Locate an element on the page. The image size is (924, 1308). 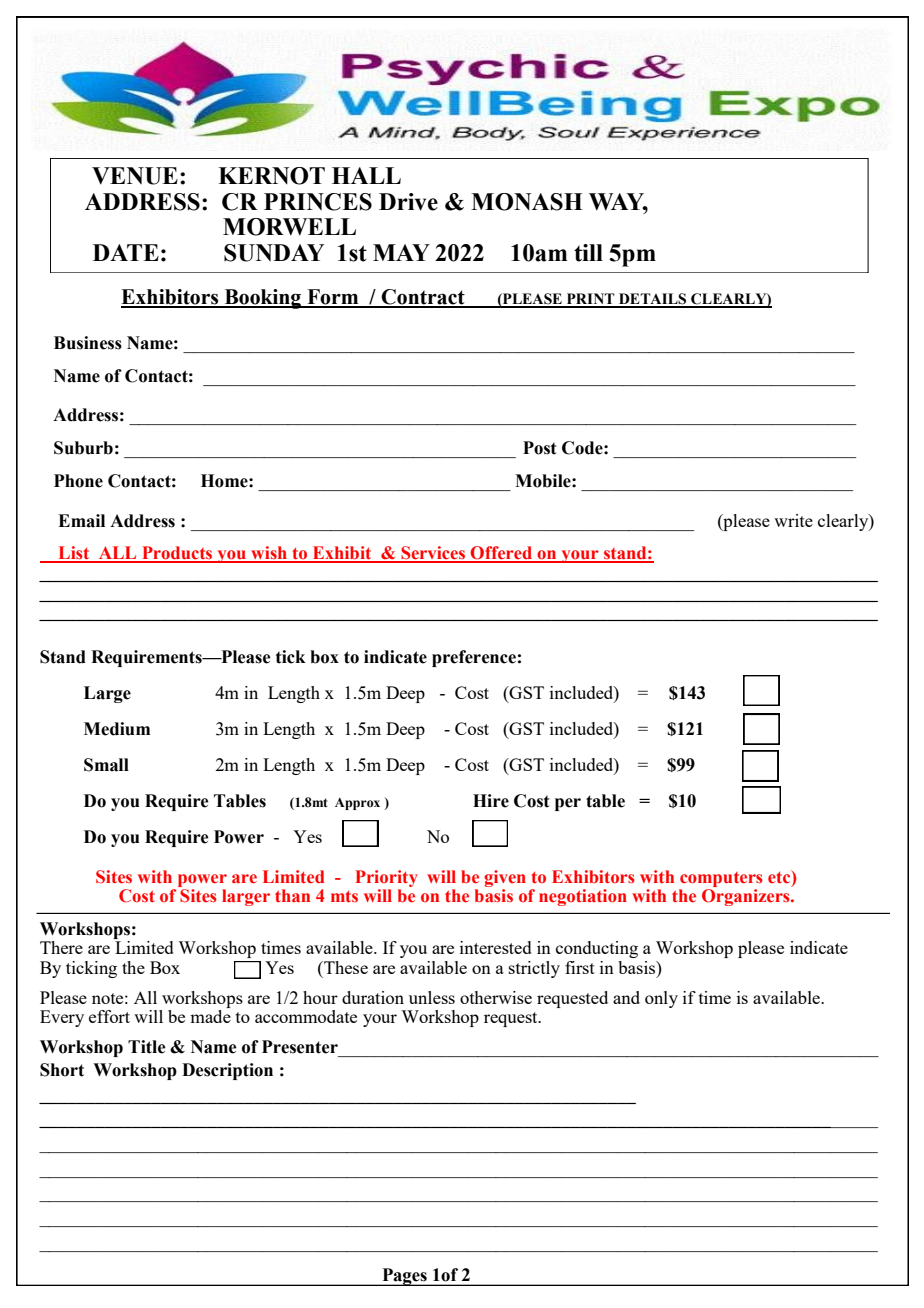
per is located at coordinates (568, 804).
